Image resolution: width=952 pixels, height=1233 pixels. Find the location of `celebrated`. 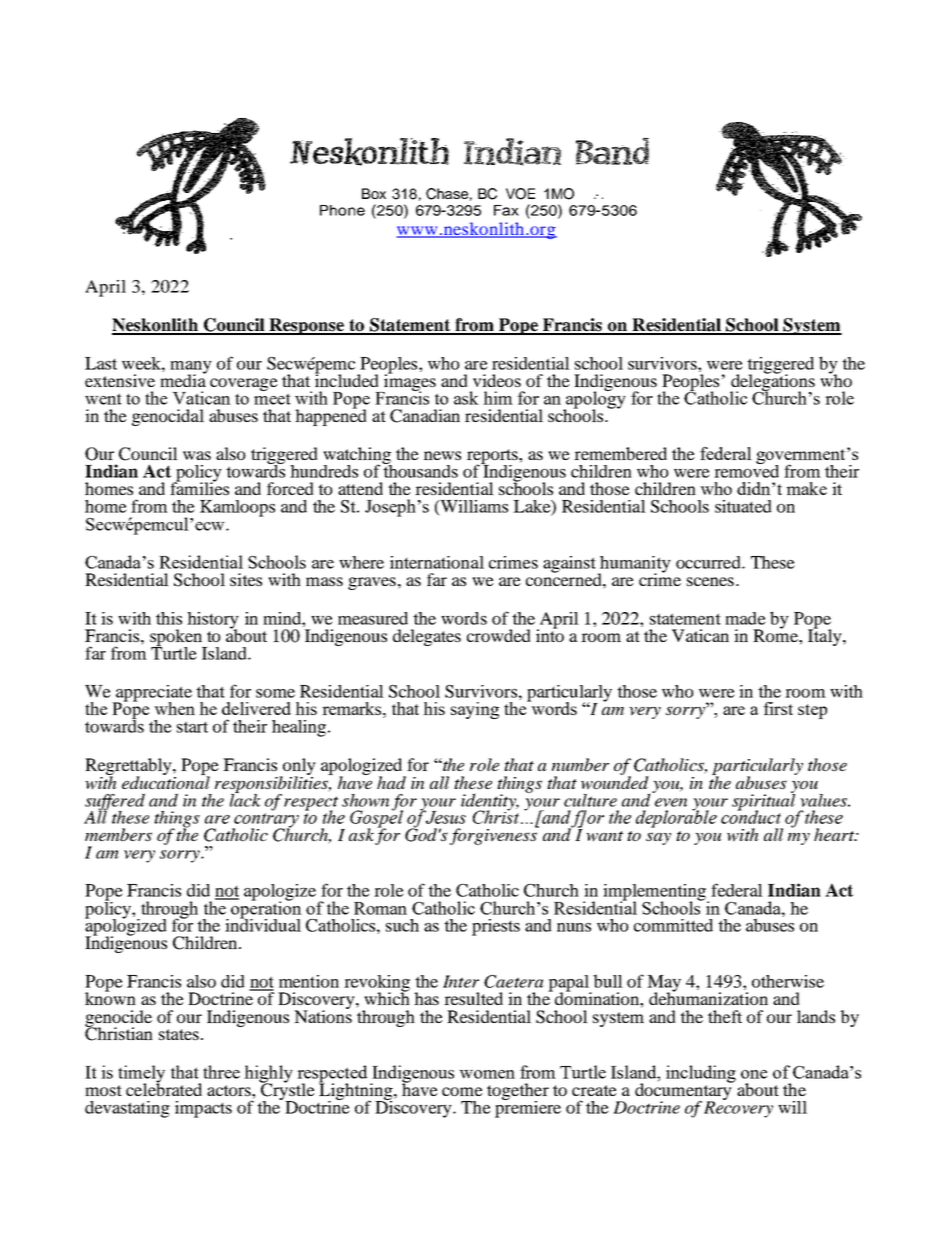

celebrated is located at coordinates (164, 1088).
